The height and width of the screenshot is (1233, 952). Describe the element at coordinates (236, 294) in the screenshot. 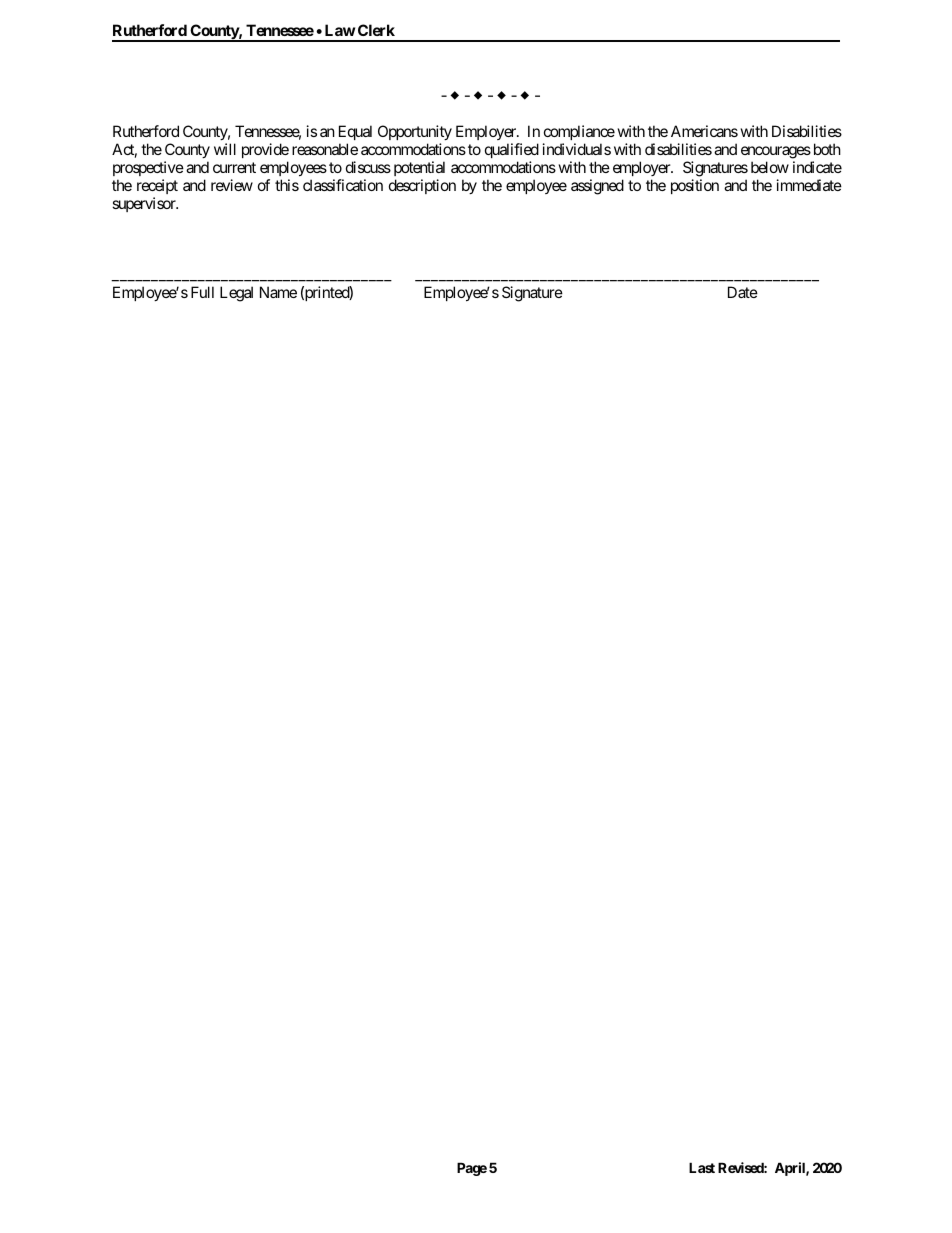

I see `Legal` at that location.
